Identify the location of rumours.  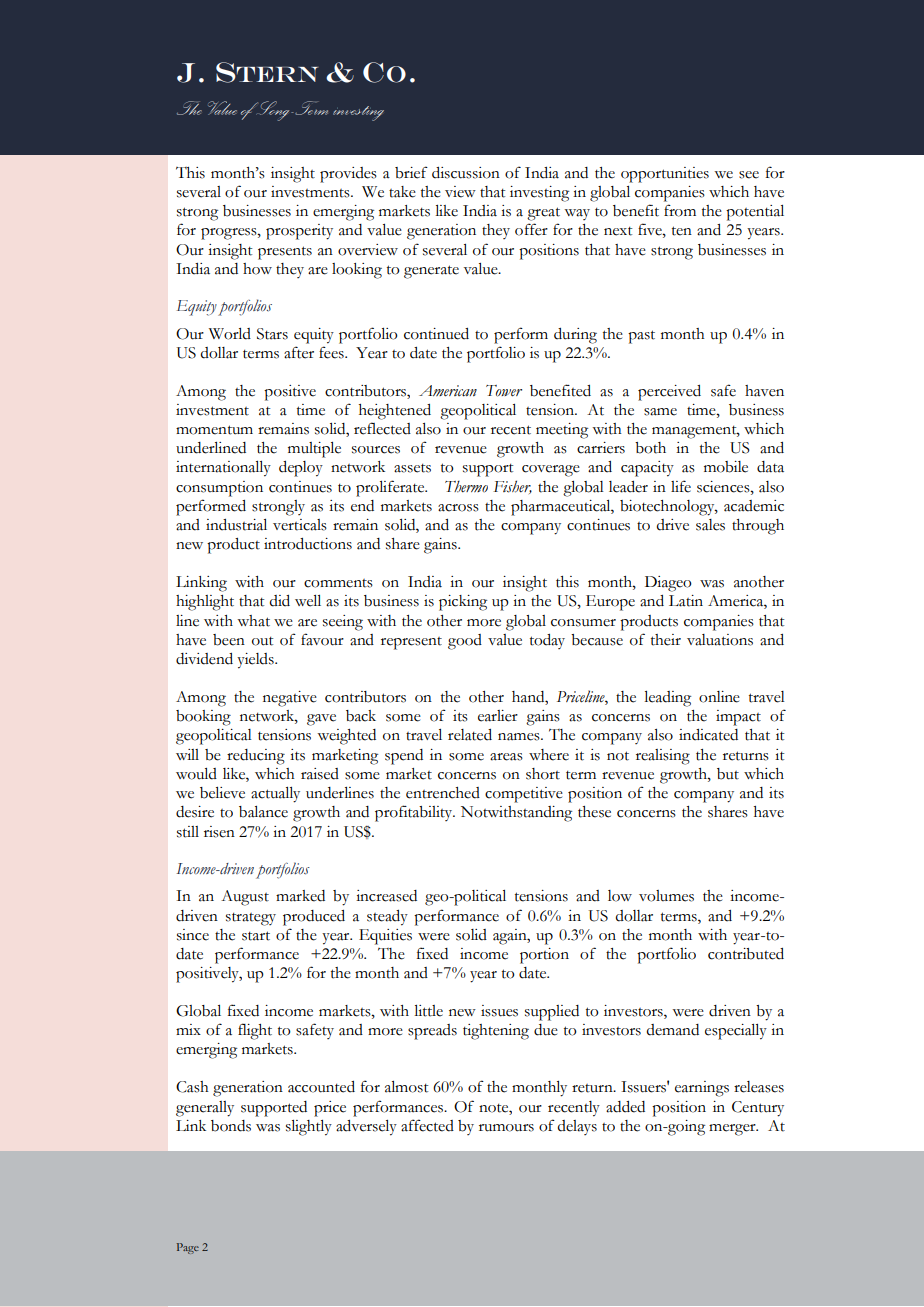
(506, 1128).
